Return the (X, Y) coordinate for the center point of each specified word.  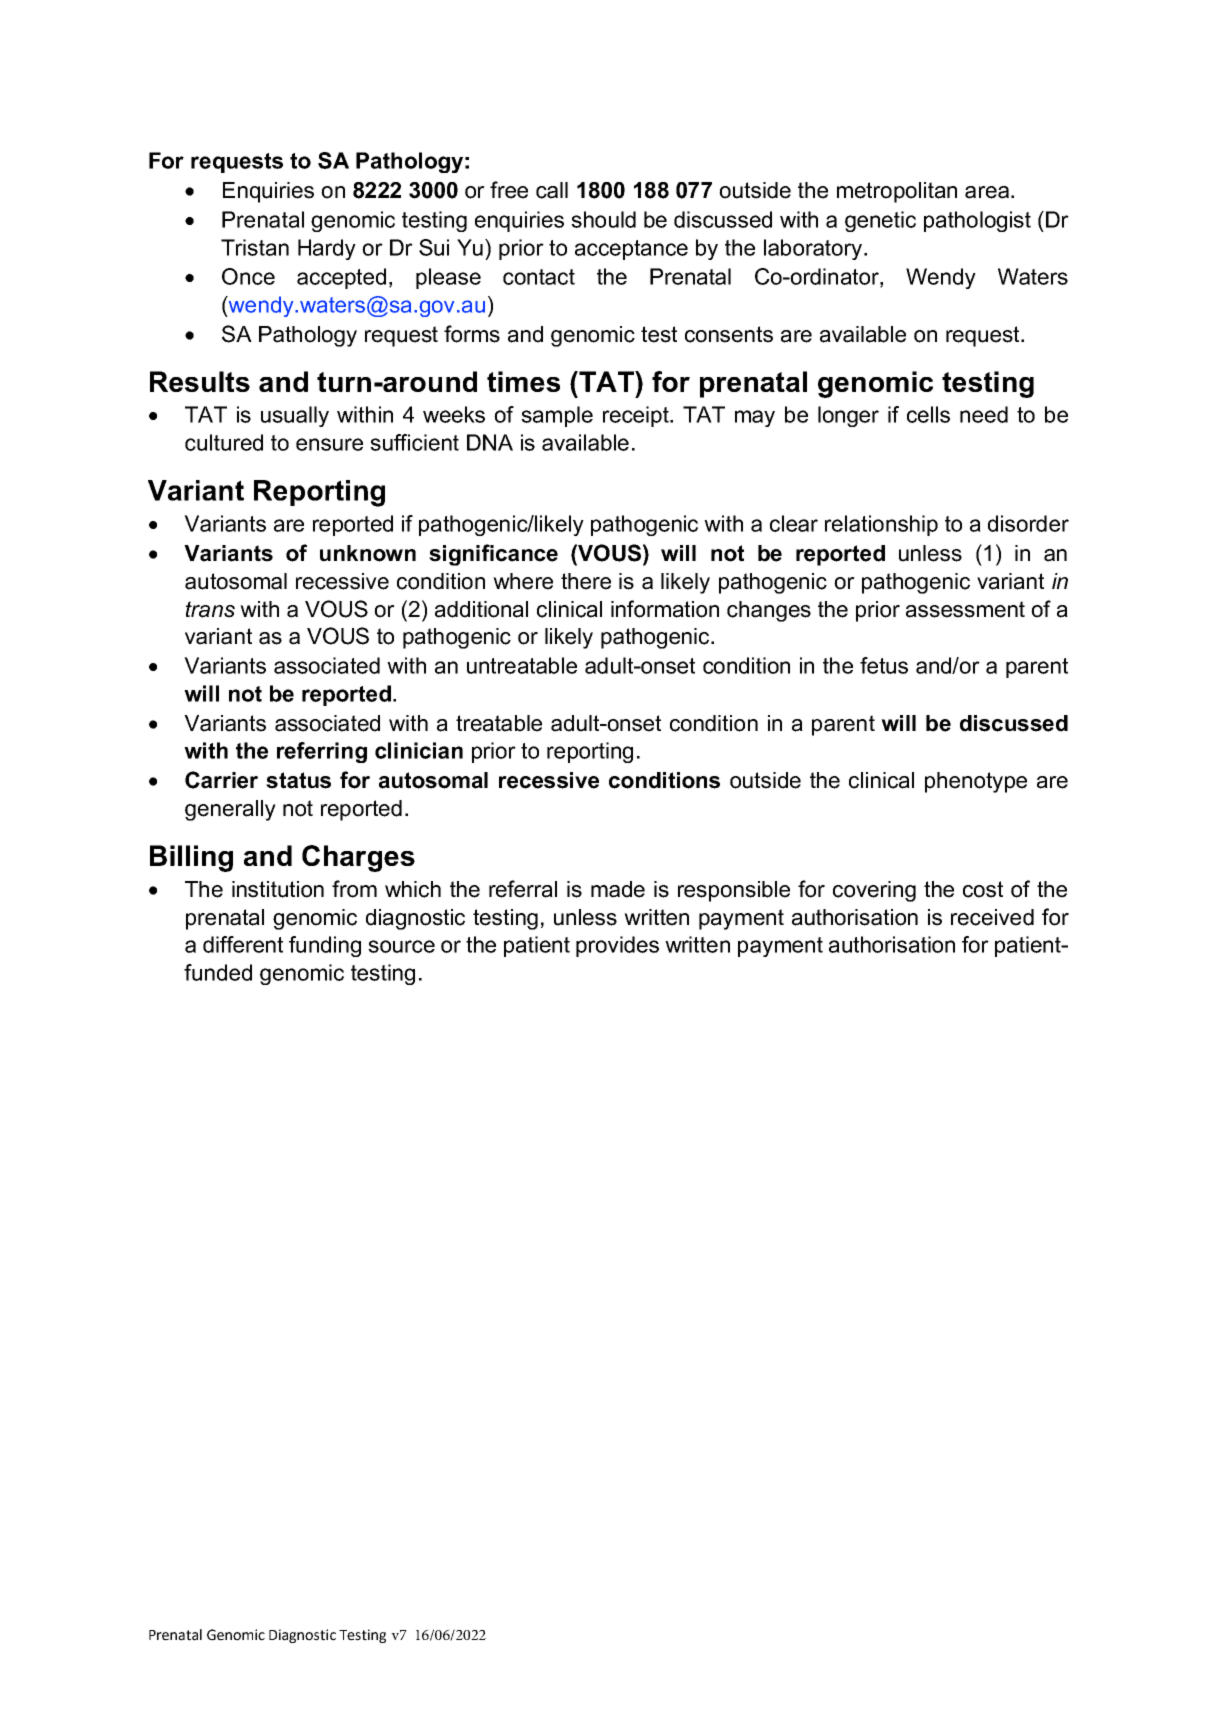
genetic (880, 221)
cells (928, 414)
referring (322, 752)
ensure (329, 444)
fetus (884, 665)
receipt (637, 416)
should (603, 219)
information (665, 609)
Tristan (255, 247)
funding (325, 946)
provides (617, 946)
